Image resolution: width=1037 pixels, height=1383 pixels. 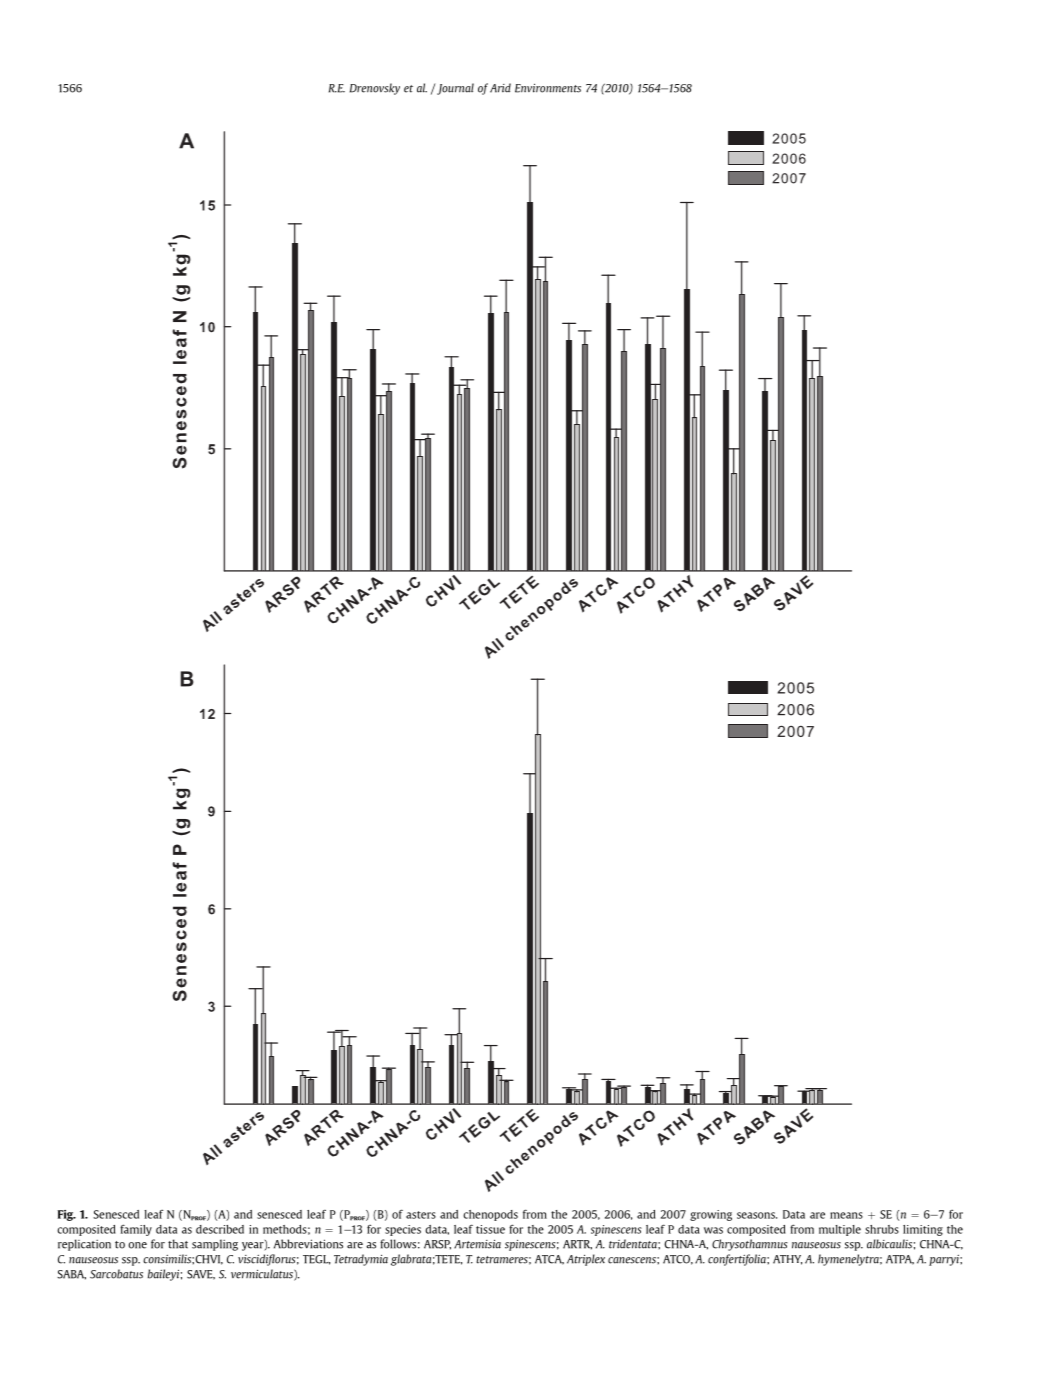 What do you see at coordinates (421, 1215) in the screenshot?
I see `asters` at bounding box center [421, 1215].
